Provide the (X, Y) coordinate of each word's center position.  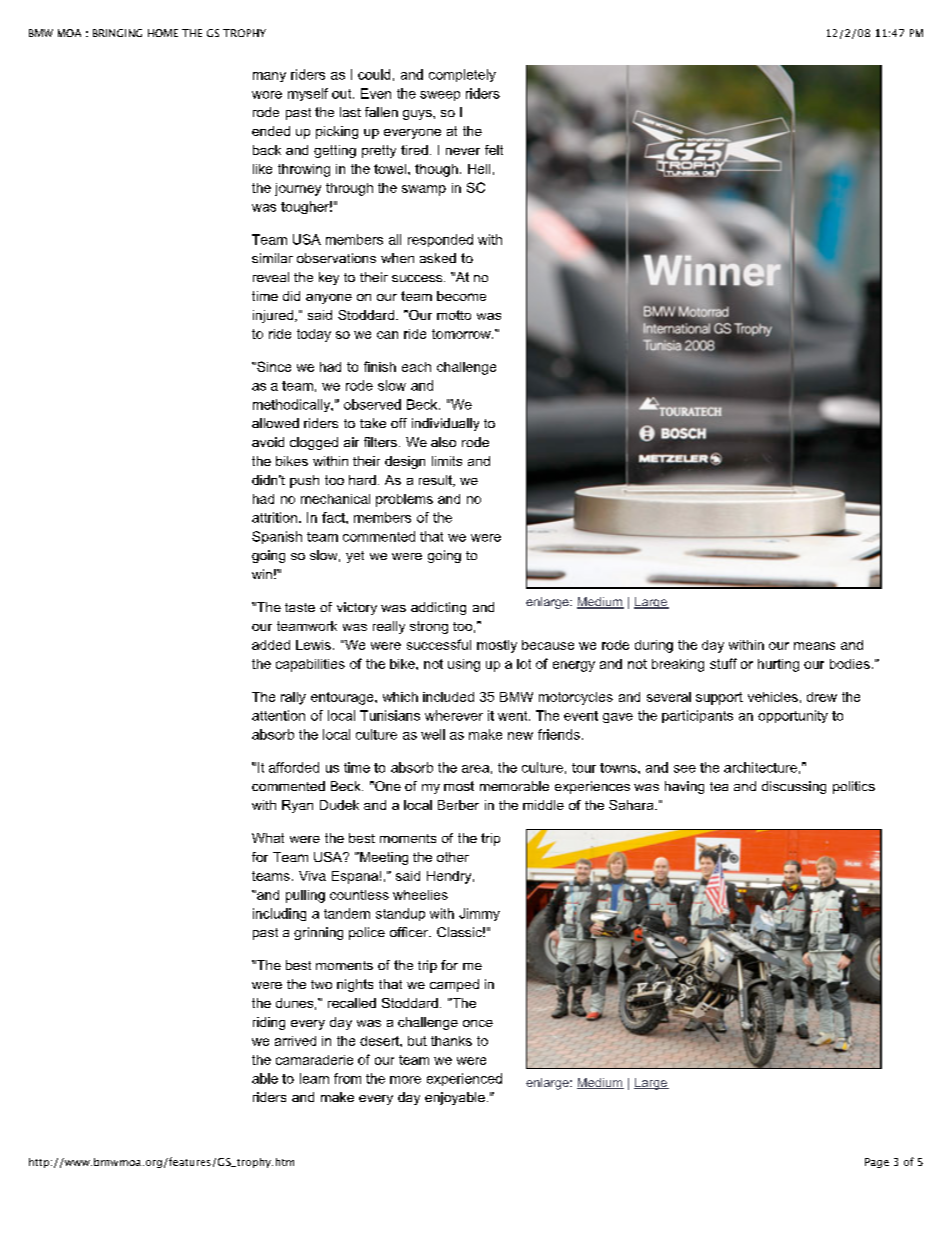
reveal (271, 277)
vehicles (773, 697)
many (269, 77)
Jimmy (479, 914)
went (514, 716)
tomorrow (462, 334)
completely (462, 75)
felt (494, 150)
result (437, 481)
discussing (794, 787)
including (279, 914)
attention (278, 715)
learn (314, 1078)
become (461, 296)
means (814, 646)
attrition (276, 517)
